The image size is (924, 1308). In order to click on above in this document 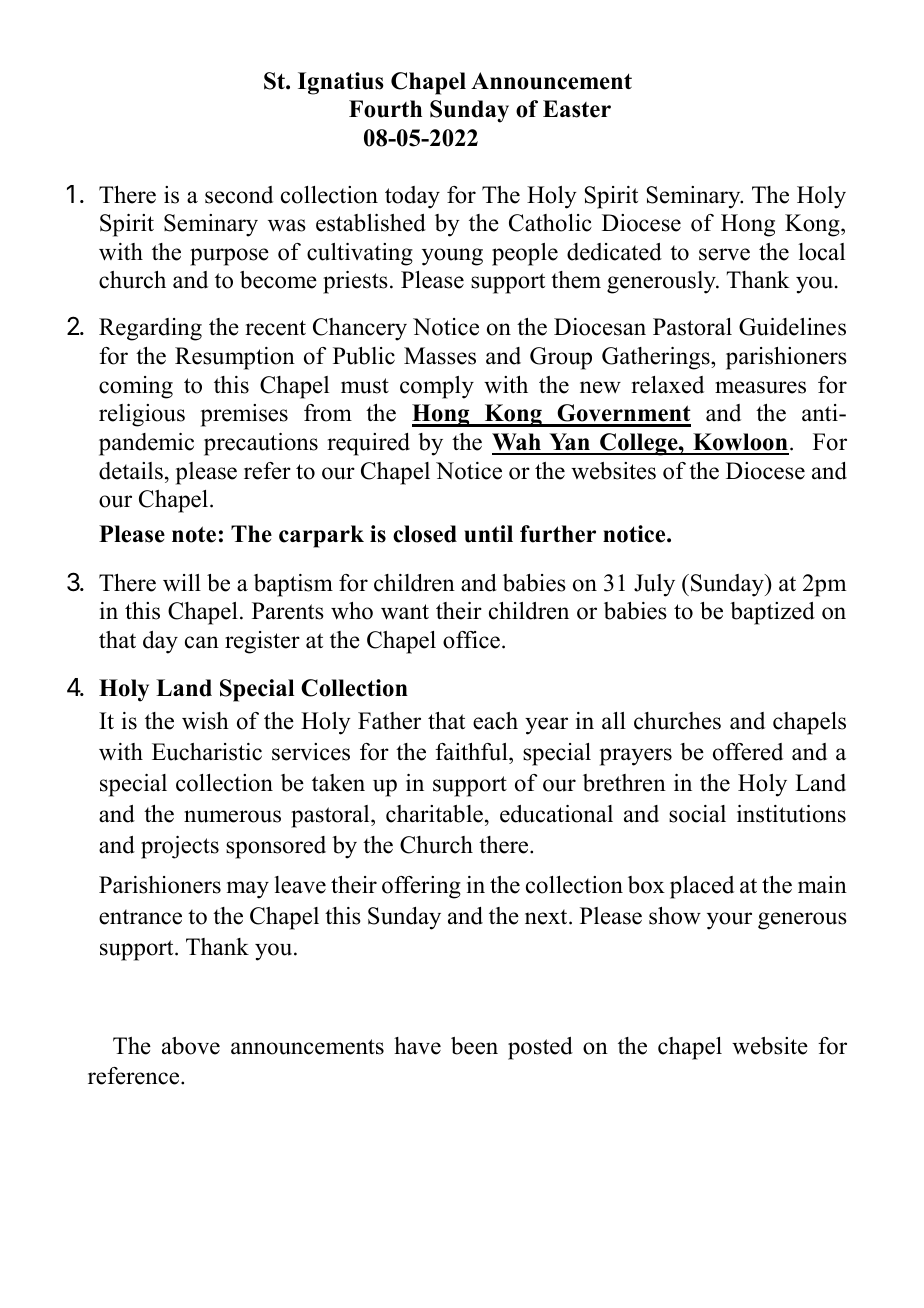, I will do `click(191, 1046)`.
